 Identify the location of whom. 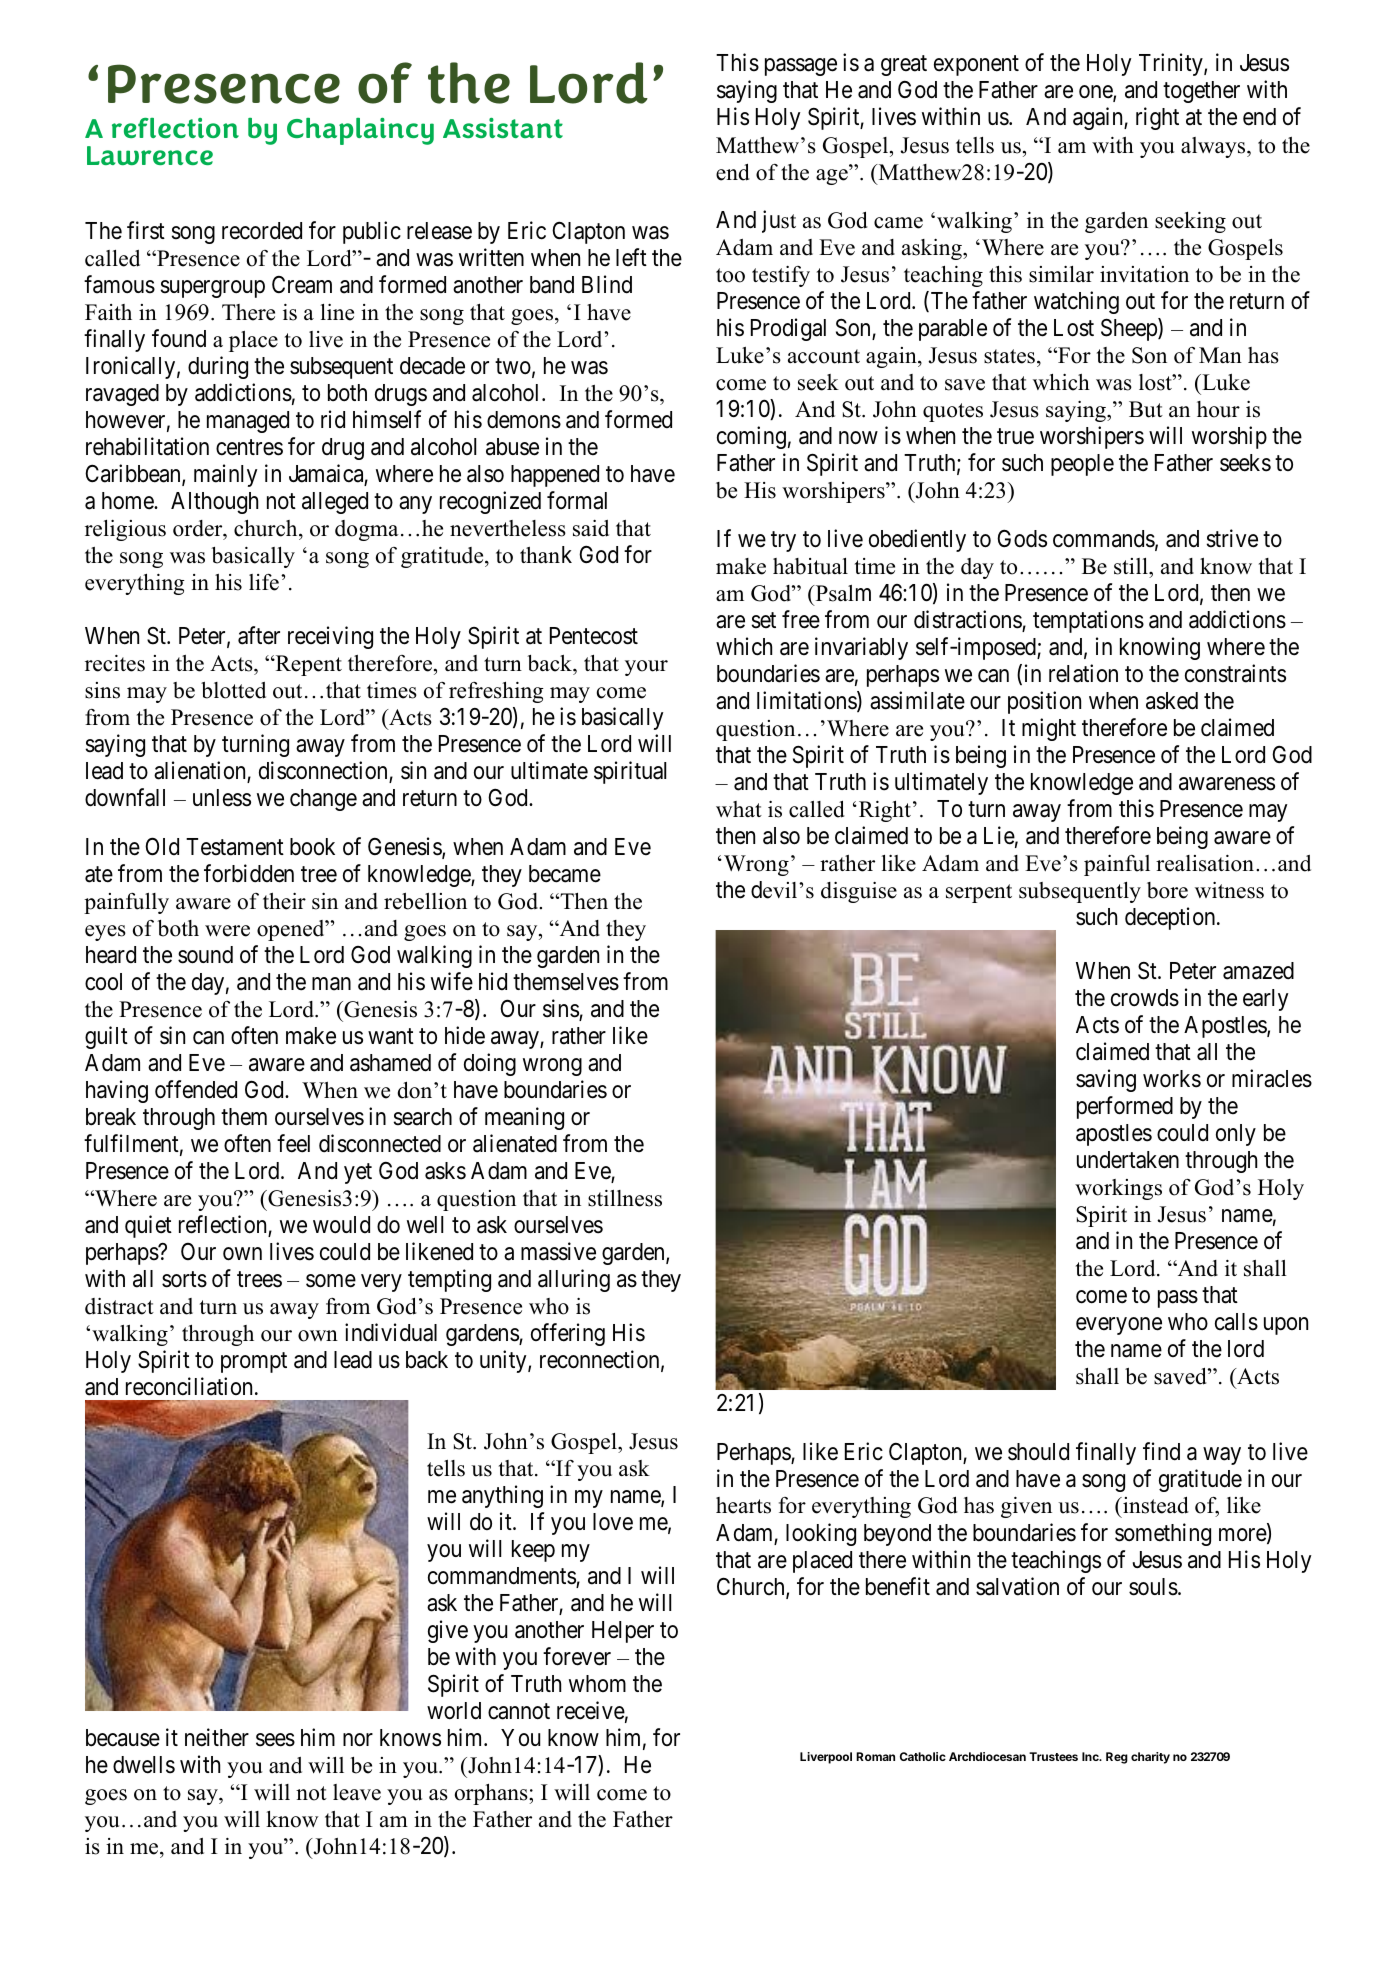
(597, 1683).
